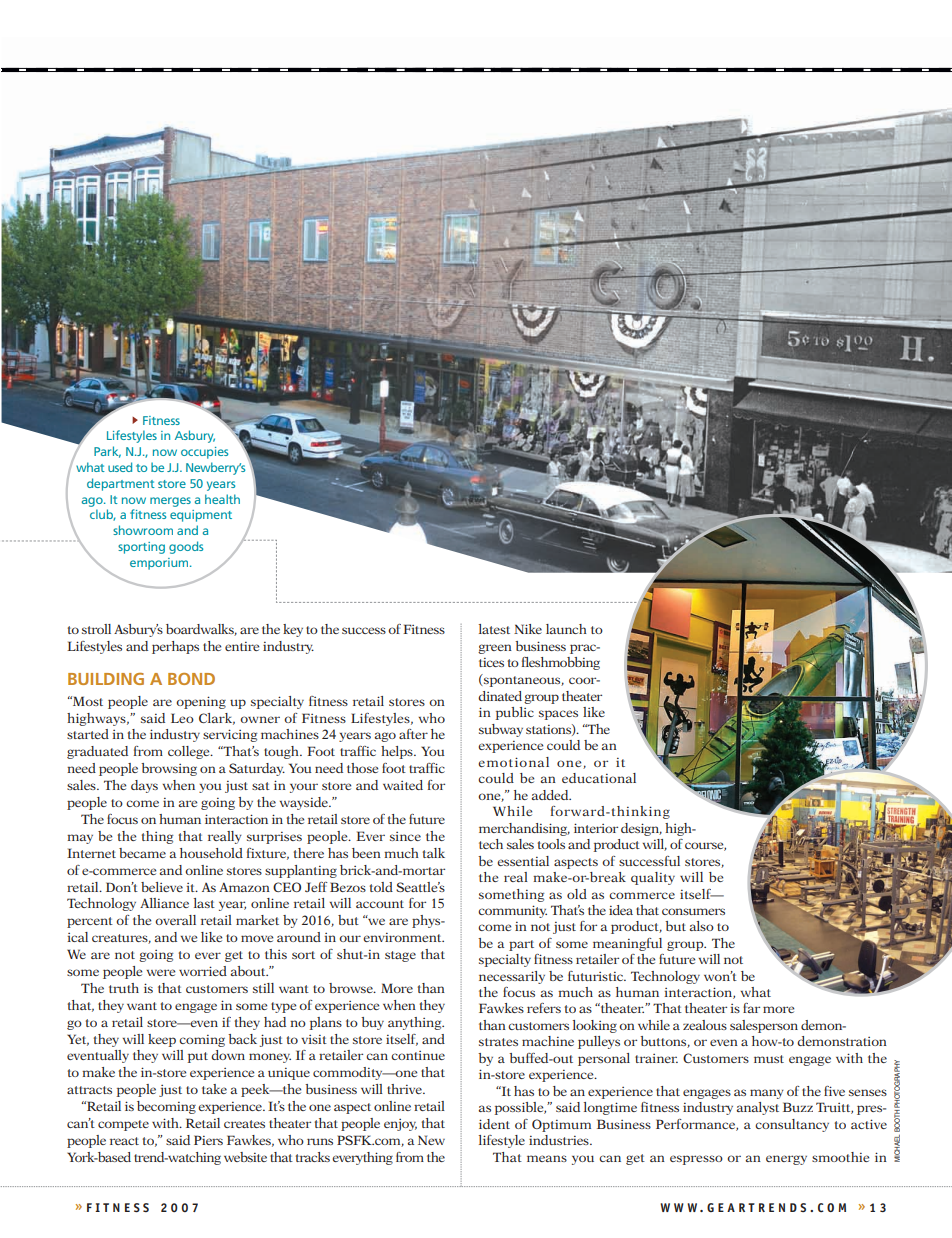  What do you see at coordinates (144, 786) in the page?
I see `days` at bounding box center [144, 786].
